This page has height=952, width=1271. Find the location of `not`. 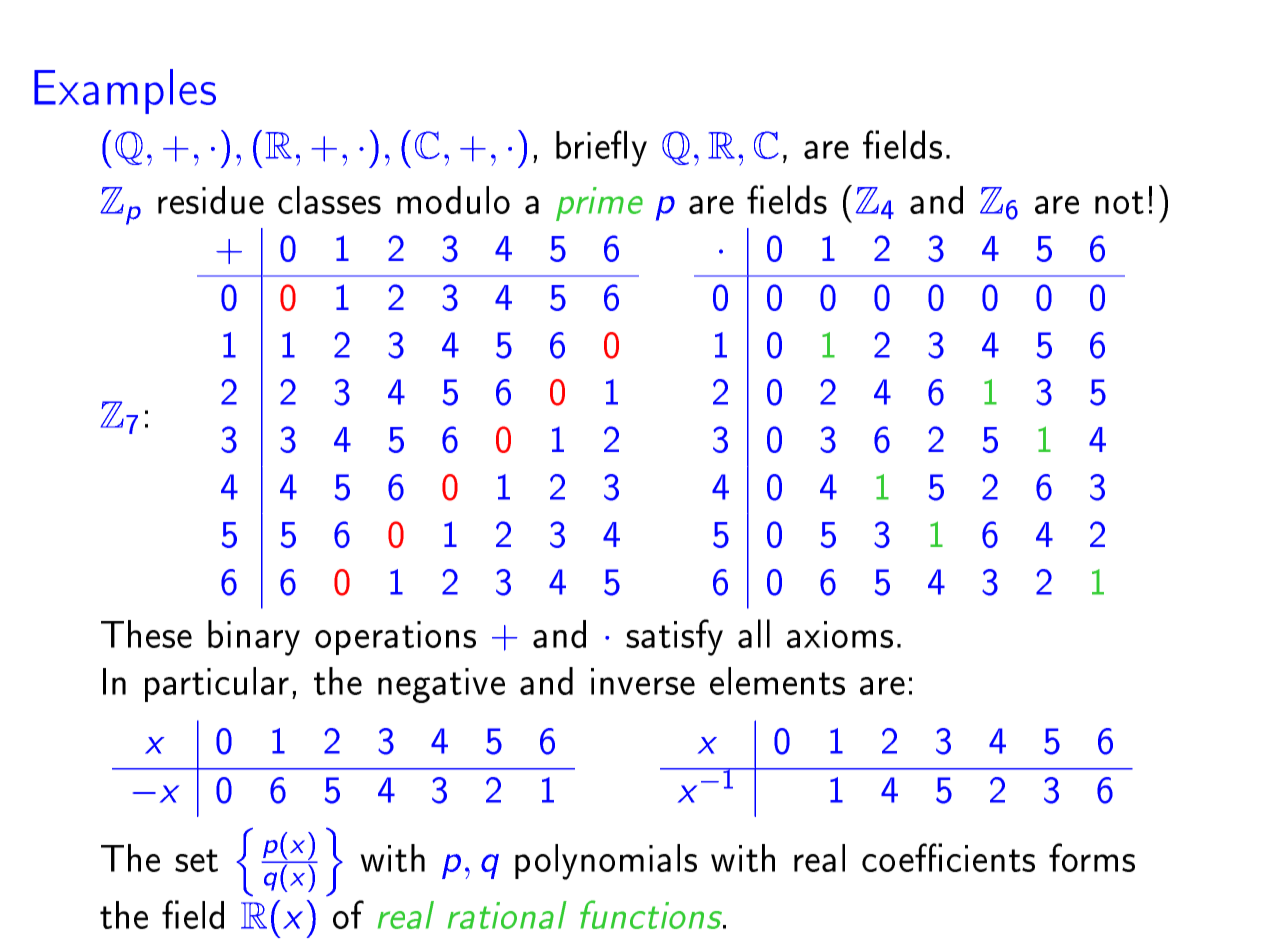

not is located at coordinates (1119, 202).
